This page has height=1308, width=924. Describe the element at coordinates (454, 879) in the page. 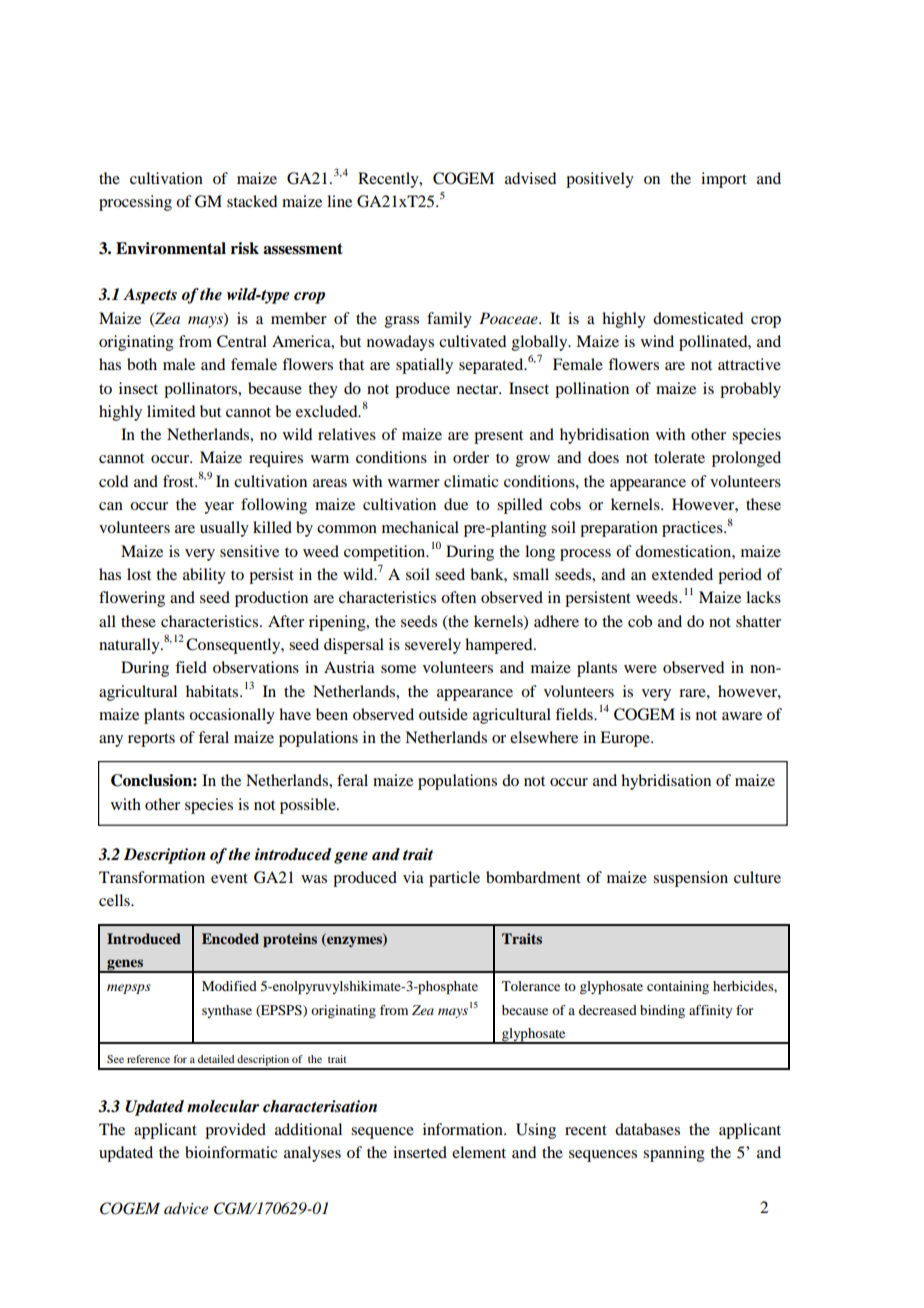

I see `particle` at that location.
